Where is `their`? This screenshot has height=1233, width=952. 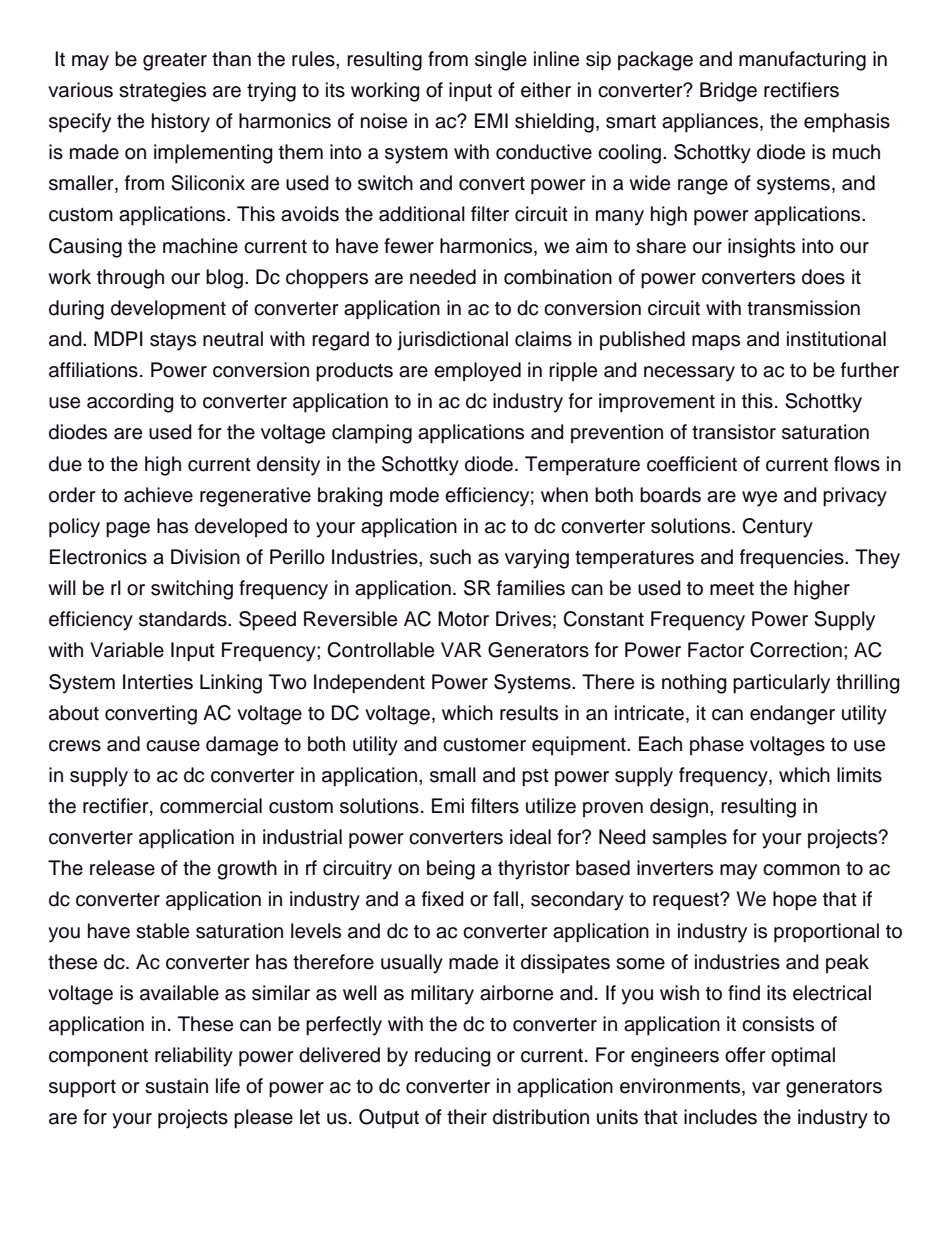 their is located at coordinates (467, 1117).
